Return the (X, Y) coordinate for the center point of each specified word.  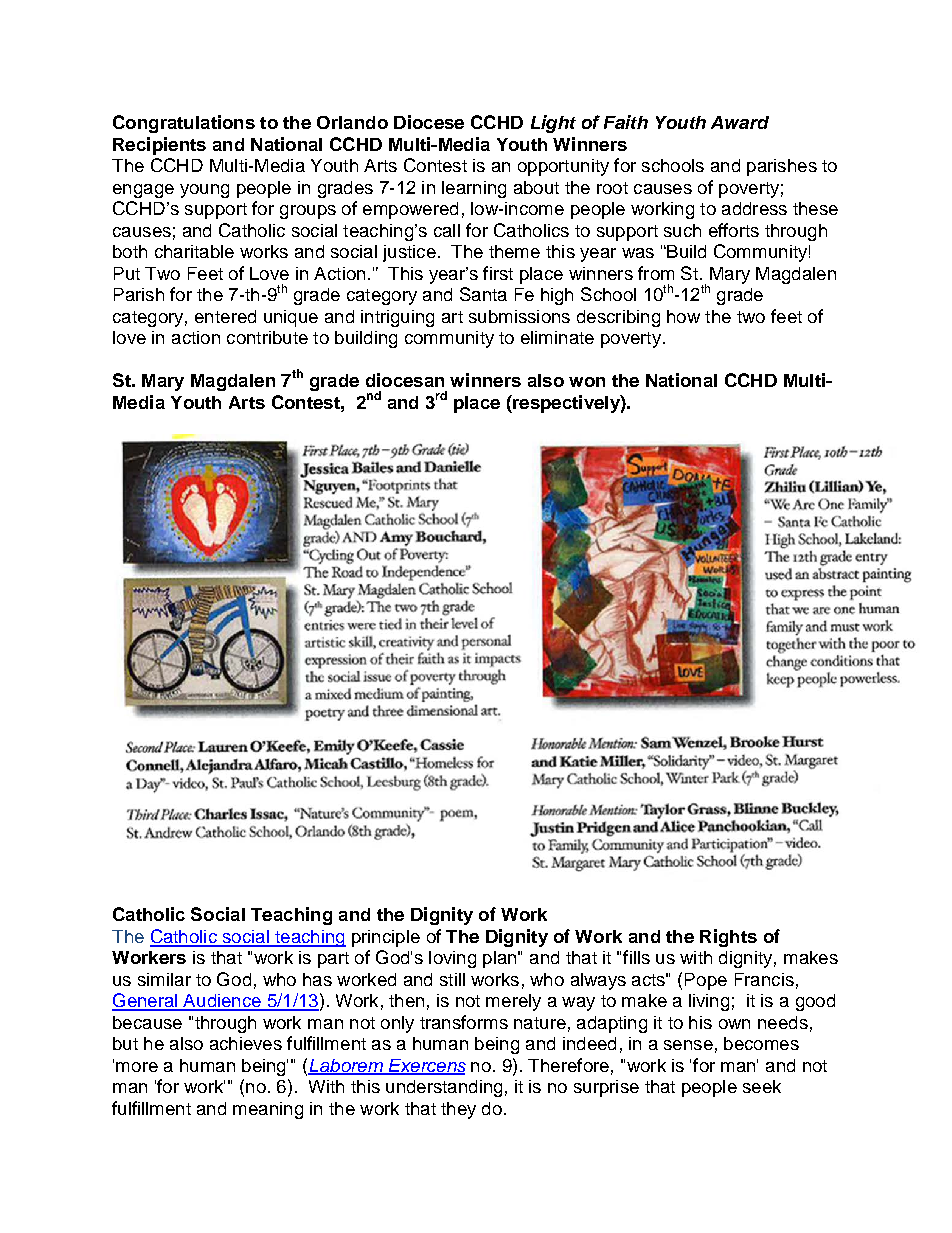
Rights (728, 938)
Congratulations (184, 124)
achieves (246, 1043)
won (587, 382)
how (683, 316)
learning (474, 189)
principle (386, 938)
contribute (267, 337)
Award (740, 122)
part (333, 960)
